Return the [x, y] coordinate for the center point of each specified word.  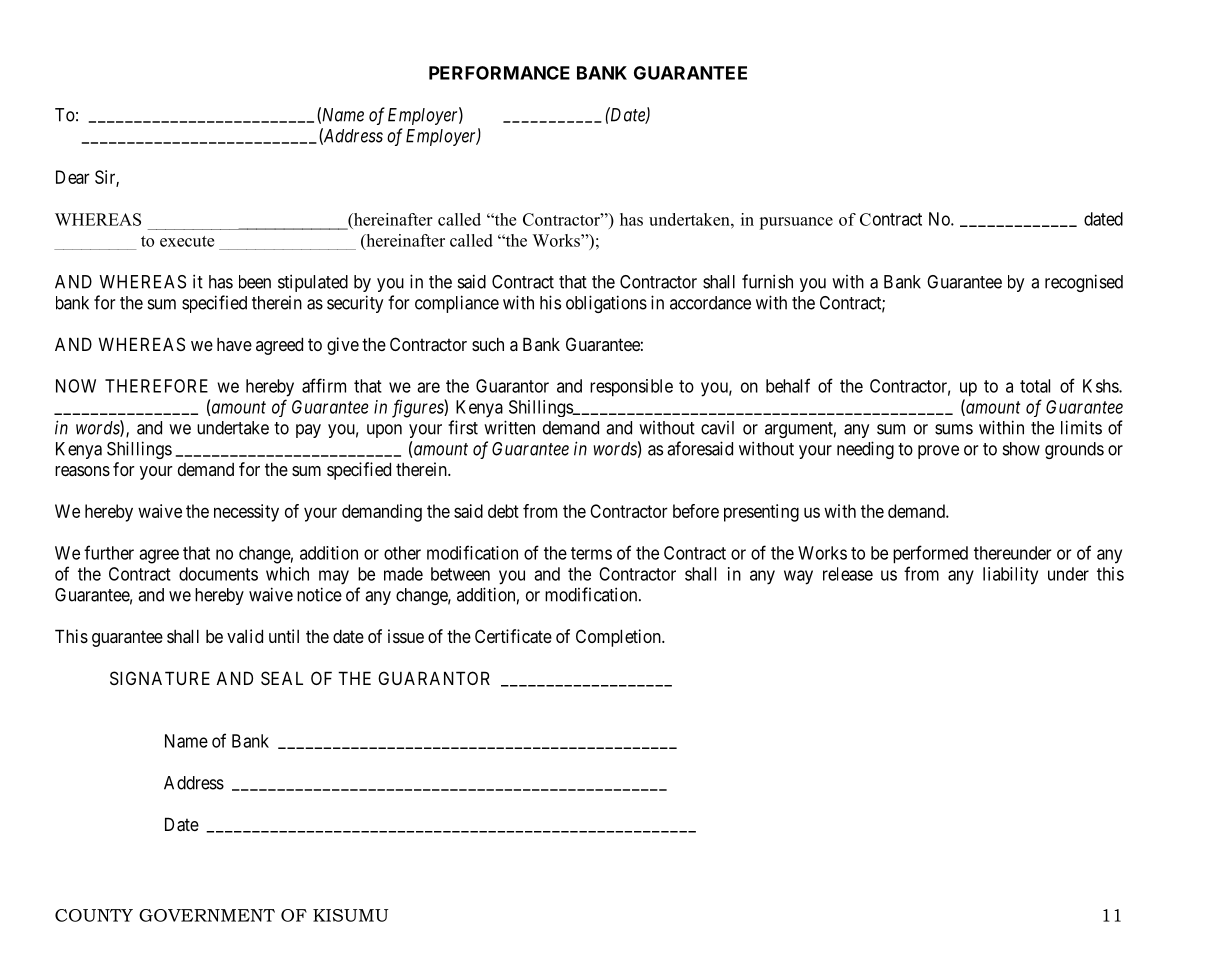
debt [503, 511]
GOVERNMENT [207, 915]
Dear [73, 177]
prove [938, 452]
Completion [619, 638]
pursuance [796, 223]
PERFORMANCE [499, 73]
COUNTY [94, 915]
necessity [246, 513]
